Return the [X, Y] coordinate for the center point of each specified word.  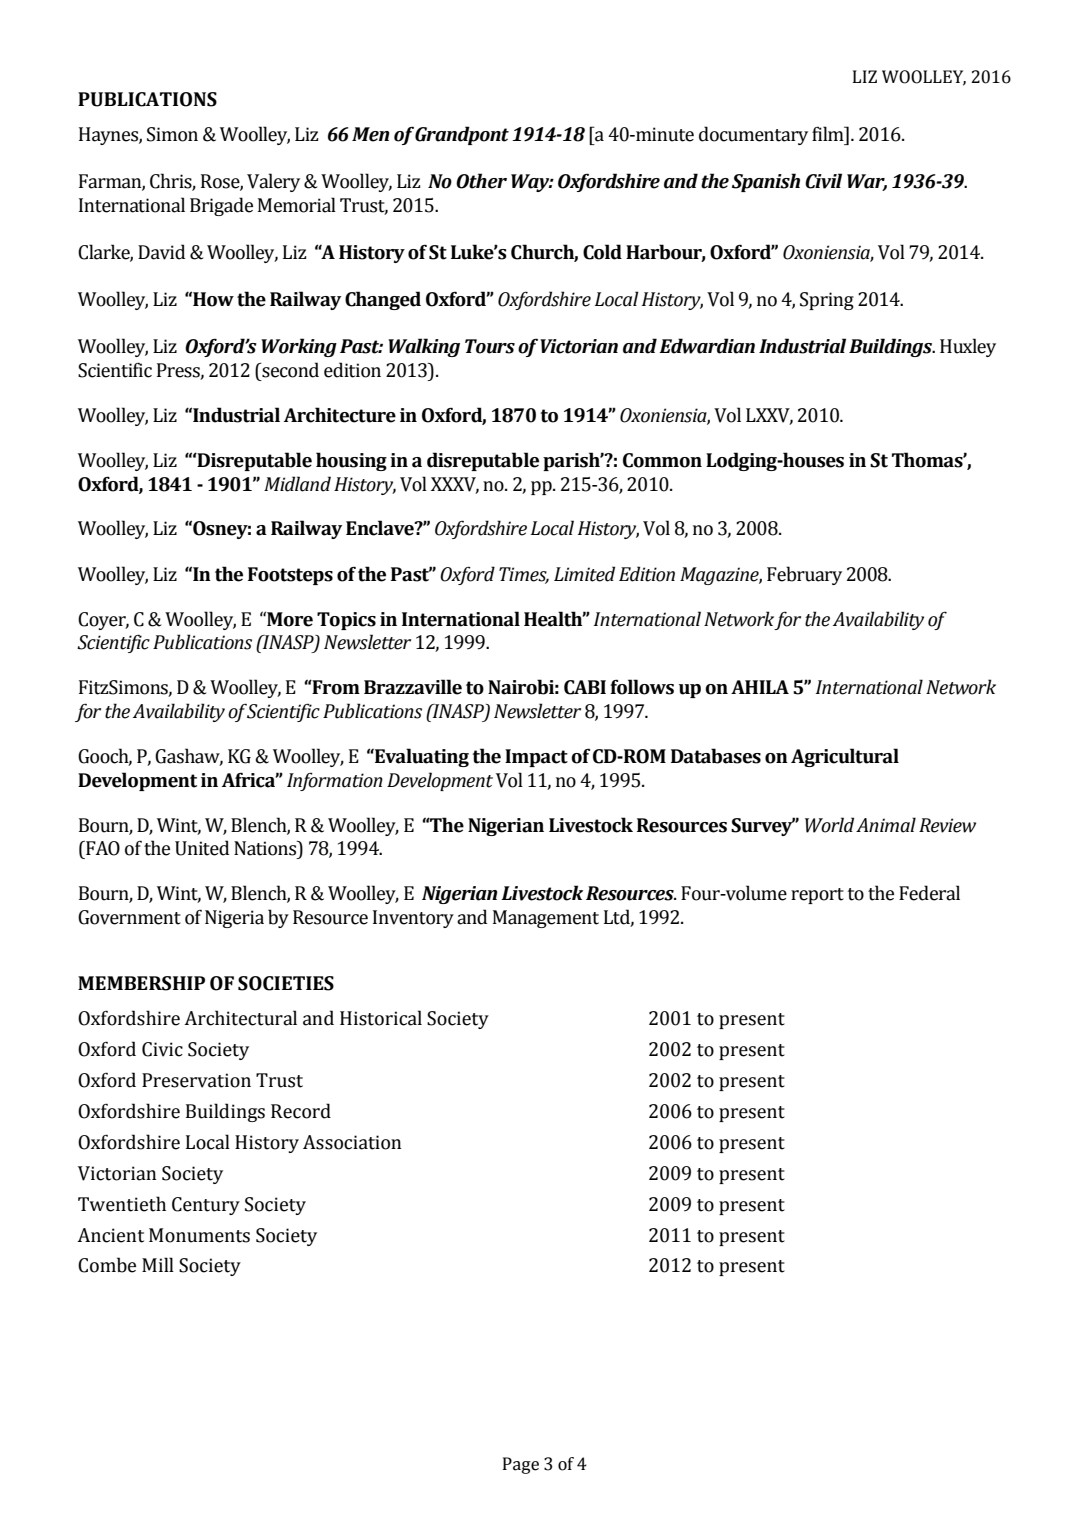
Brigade [221, 206]
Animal [886, 825]
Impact [536, 758]
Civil [823, 181]
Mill [158, 1264]
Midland [297, 484]
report [817, 896]
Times [524, 575]
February [804, 575]
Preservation [196, 1080]
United [202, 848]
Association [352, 1142]
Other [481, 181]
